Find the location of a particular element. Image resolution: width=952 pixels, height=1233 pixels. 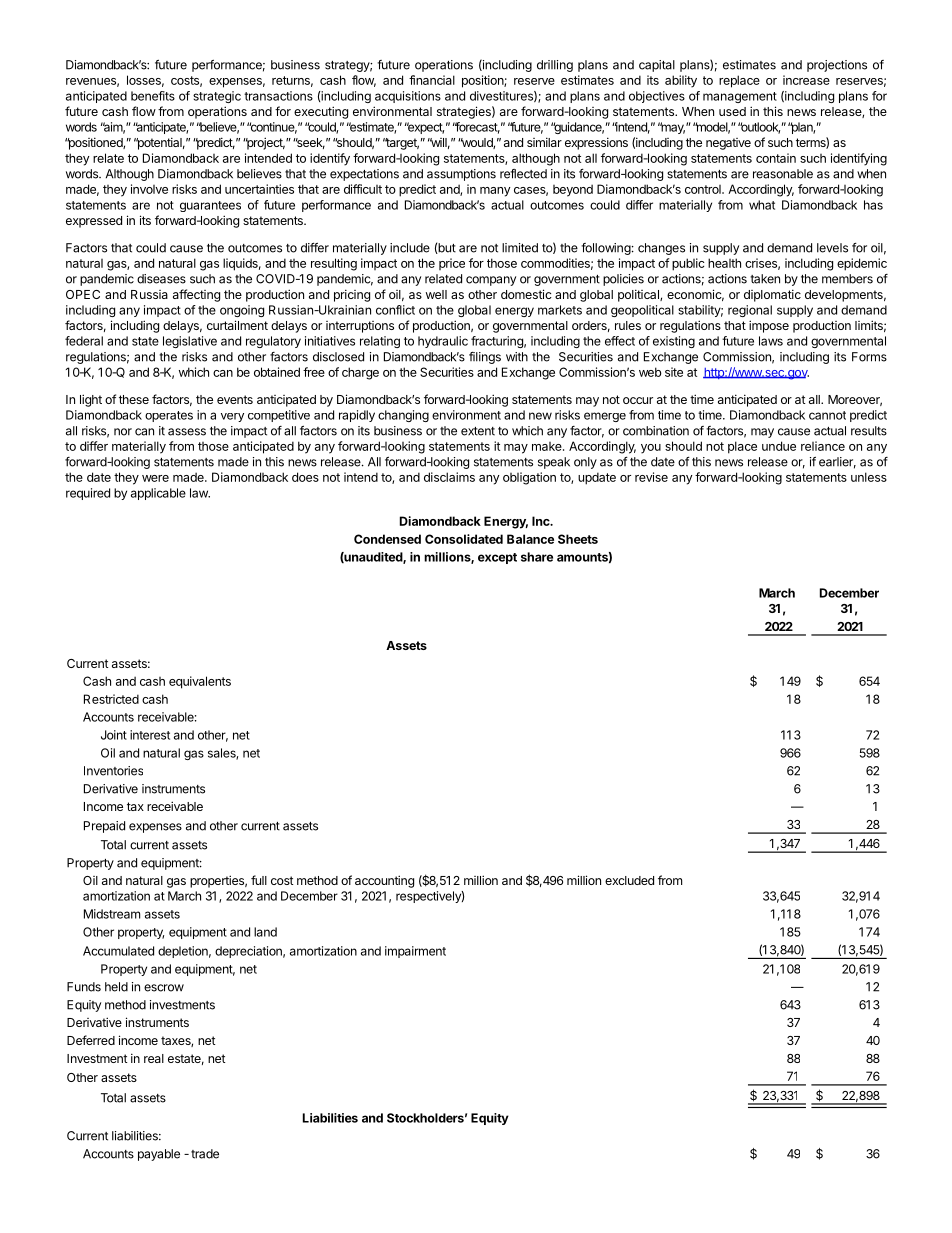

accounting is located at coordinates (384, 881).
